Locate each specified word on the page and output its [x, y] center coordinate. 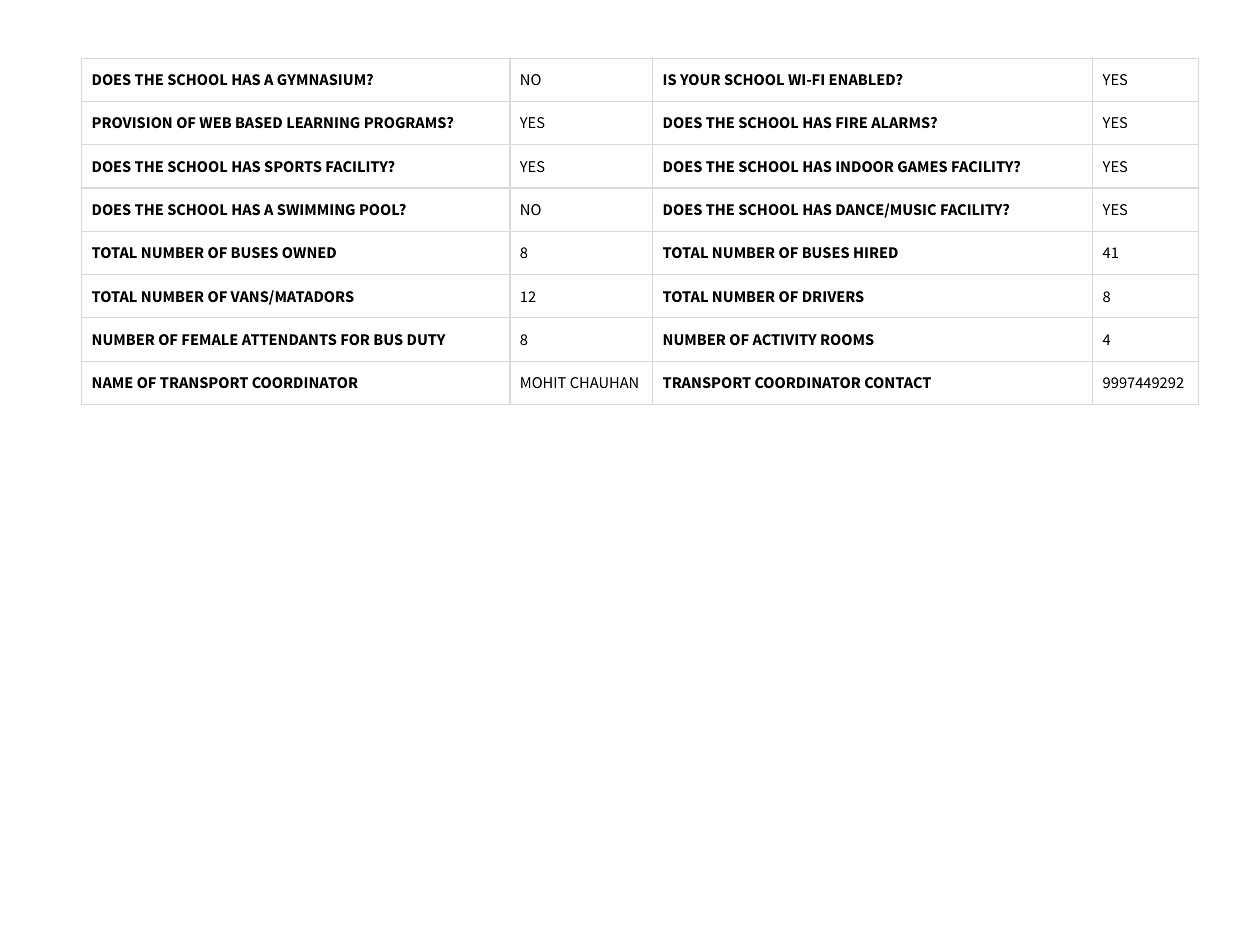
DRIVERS [833, 296]
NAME [112, 382]
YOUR [700, 79]
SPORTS [293, 166]
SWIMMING [316, 209]
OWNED [309, 252]
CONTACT [898, 382]
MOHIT [543, 382]
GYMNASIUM [321, 79]
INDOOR [865, 166]
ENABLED [863, 79]
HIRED [876, 252]
